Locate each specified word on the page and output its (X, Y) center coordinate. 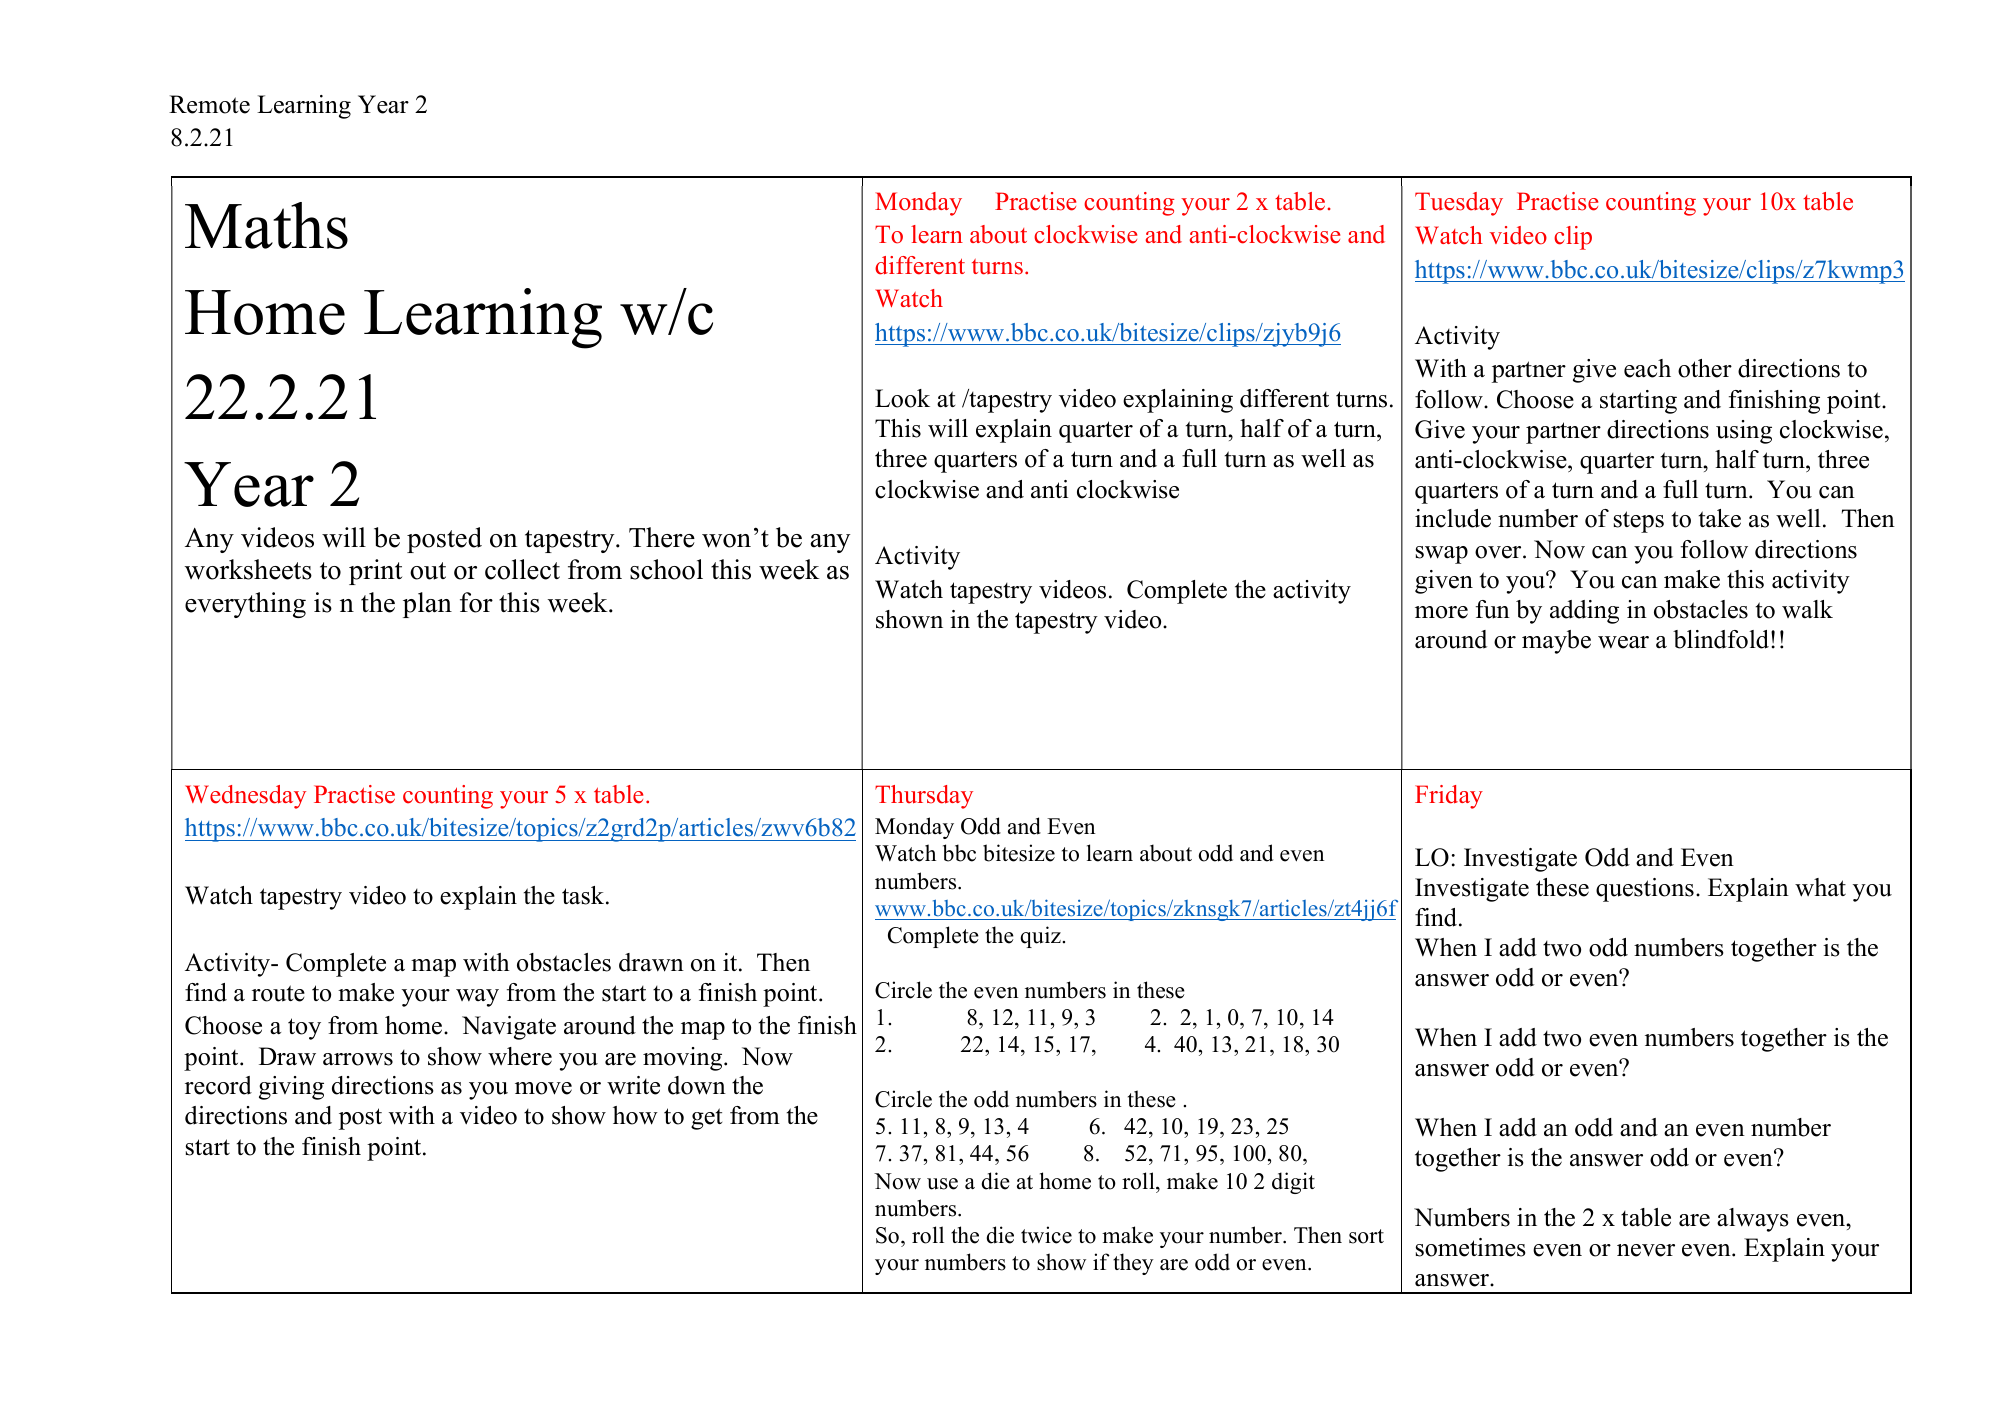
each (1647, 368)
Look (902, 398)
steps (1639, 522)
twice (1046, 1235)
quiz (1041, 937)
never (1646, 1250)
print (375, 572)
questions (1645, 890)
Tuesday (1459, 204)
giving (291, 1088)
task (584, 895)
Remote (209, 104)
